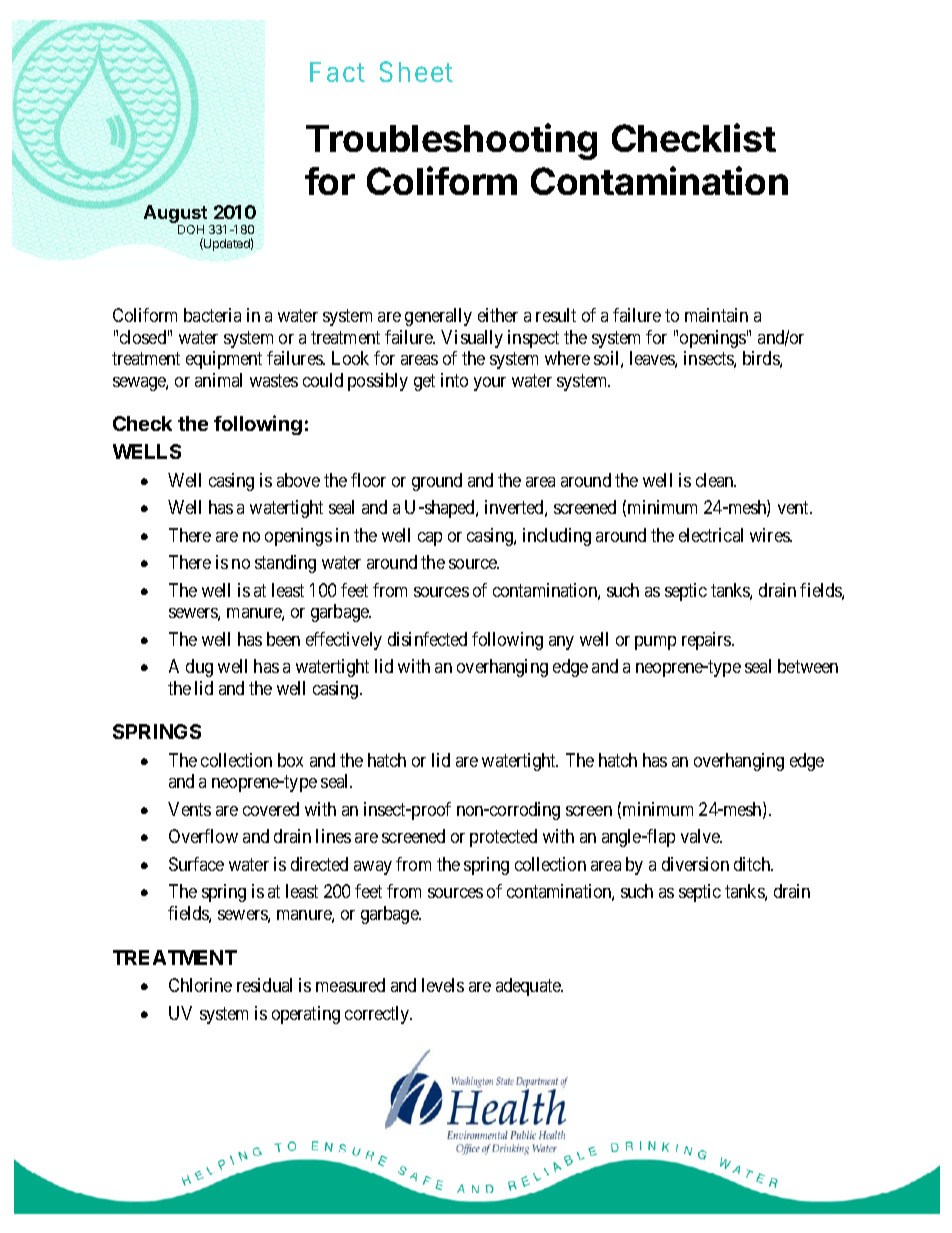  What do you see at coordinates (285, 564) in the screenshot?
I see `standing` at bounding box center [285, 564].
